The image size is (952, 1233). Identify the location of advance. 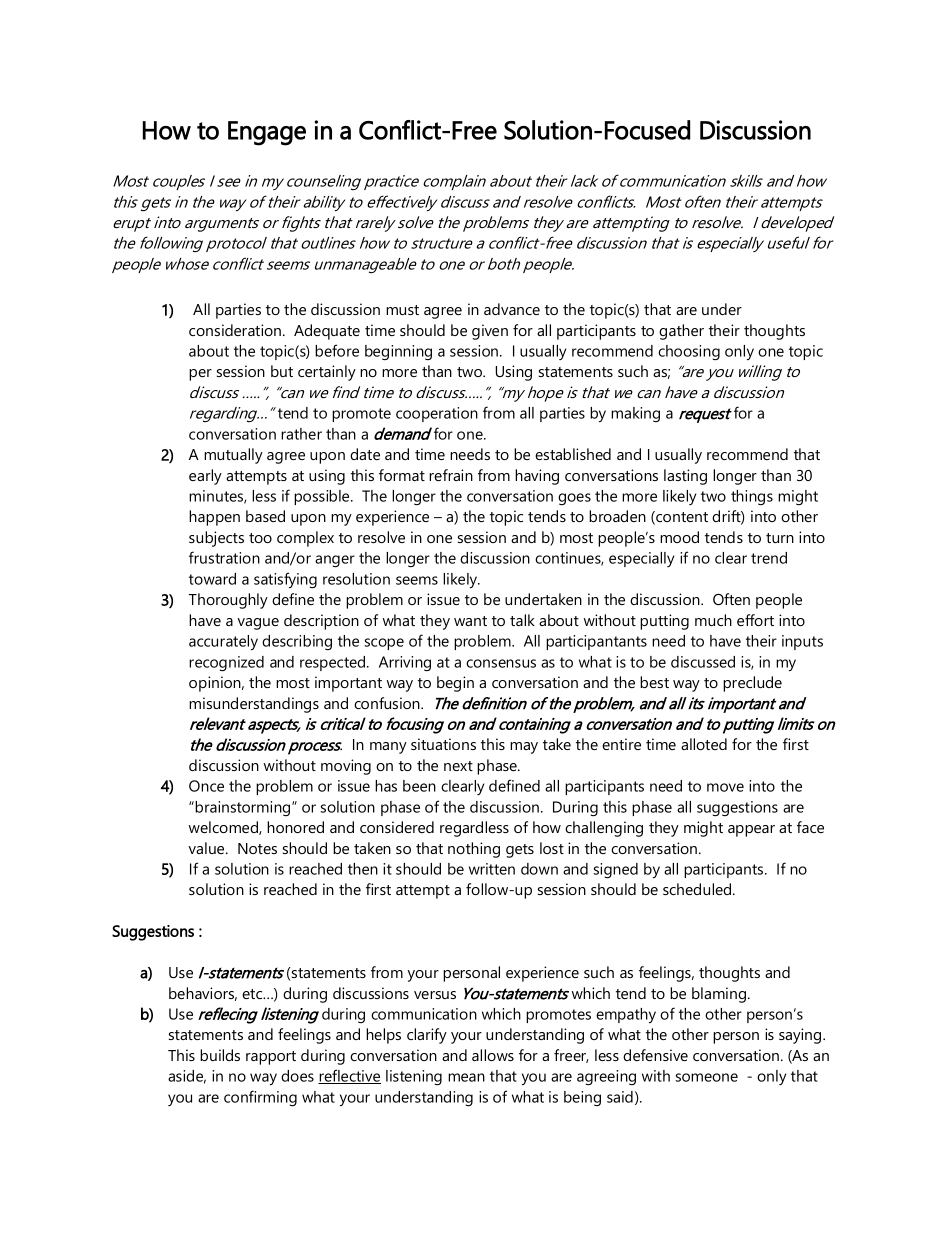
(512, 309).
